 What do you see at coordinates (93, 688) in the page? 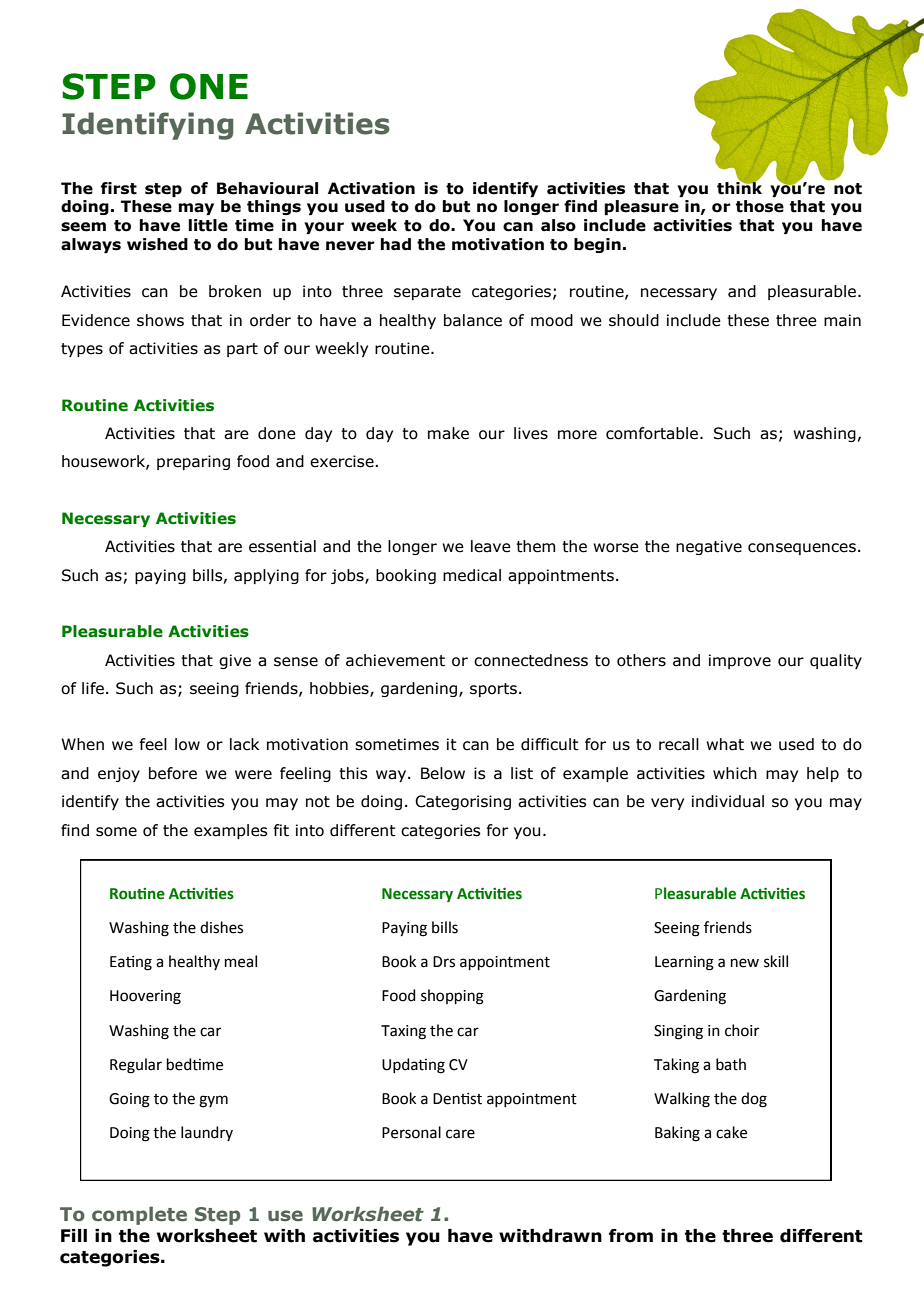
I see `life` at bounding box center [93, 688].
